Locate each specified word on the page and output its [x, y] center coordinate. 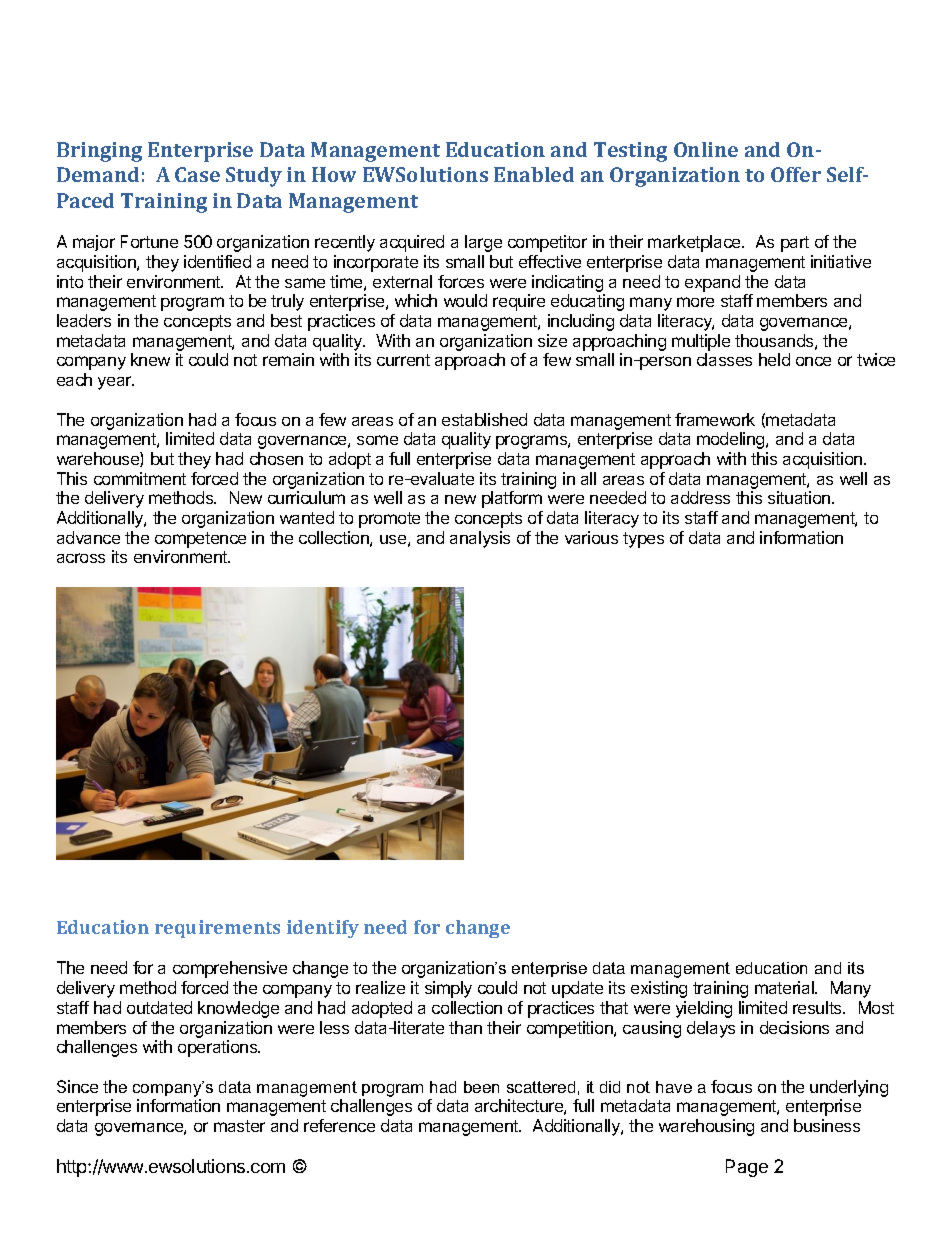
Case [197, 174]
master [239, 1126]
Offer [796, 174]
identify [323, 929]
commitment [140, 478]
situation [800, 497]
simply [448, 989]
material [785, 987]
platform [512, 499]
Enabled [534, 174]
